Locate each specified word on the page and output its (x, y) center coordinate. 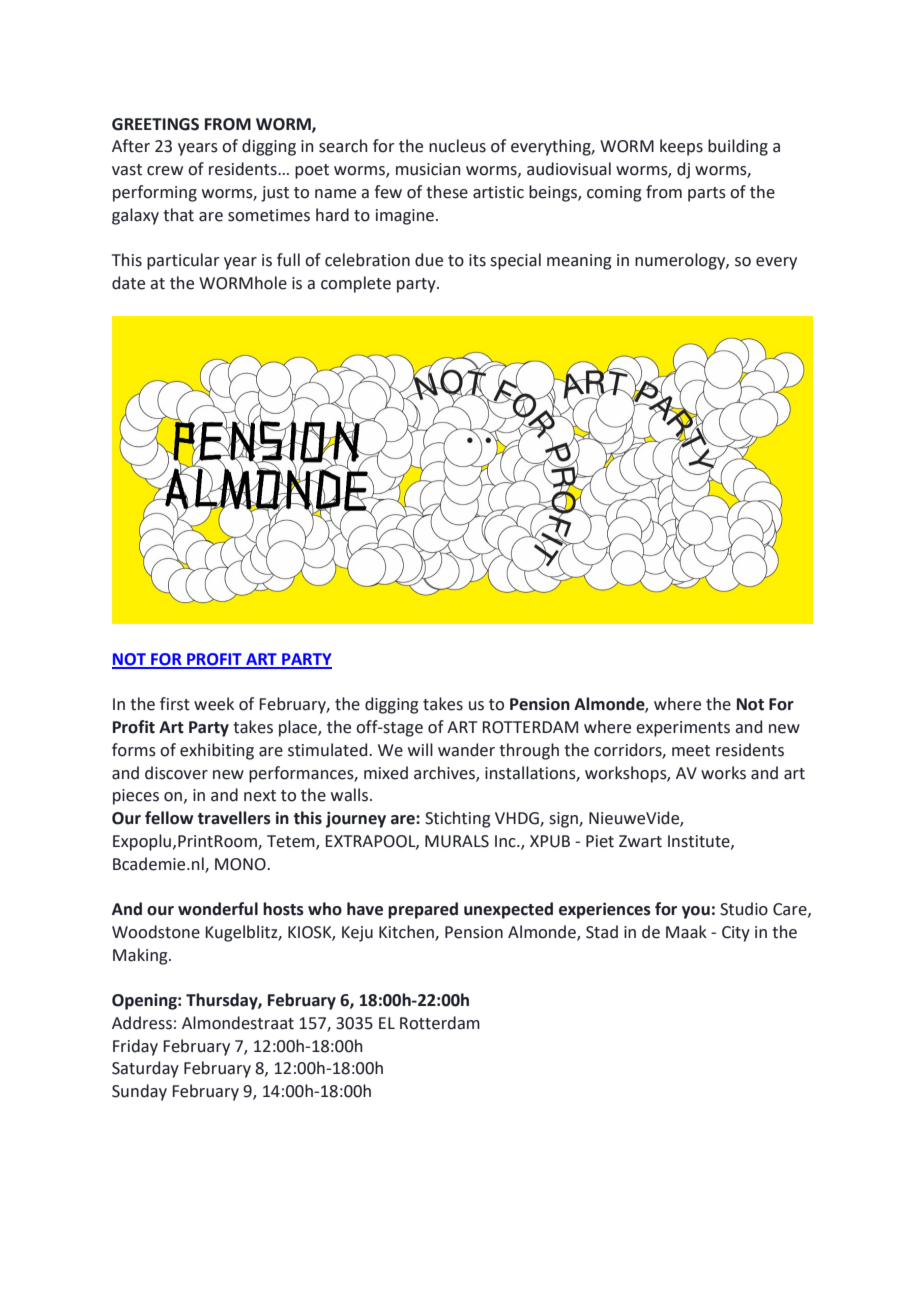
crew (165, 171)
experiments (683, 729)
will (420, 749)
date (128, 283)
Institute (700, 842)
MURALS (457, 841)
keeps (681, 147)
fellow (169, 818)
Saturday (145, 1069)
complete (356, 284)
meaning (579, 262)
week (214, 704)
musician (428, 169)
